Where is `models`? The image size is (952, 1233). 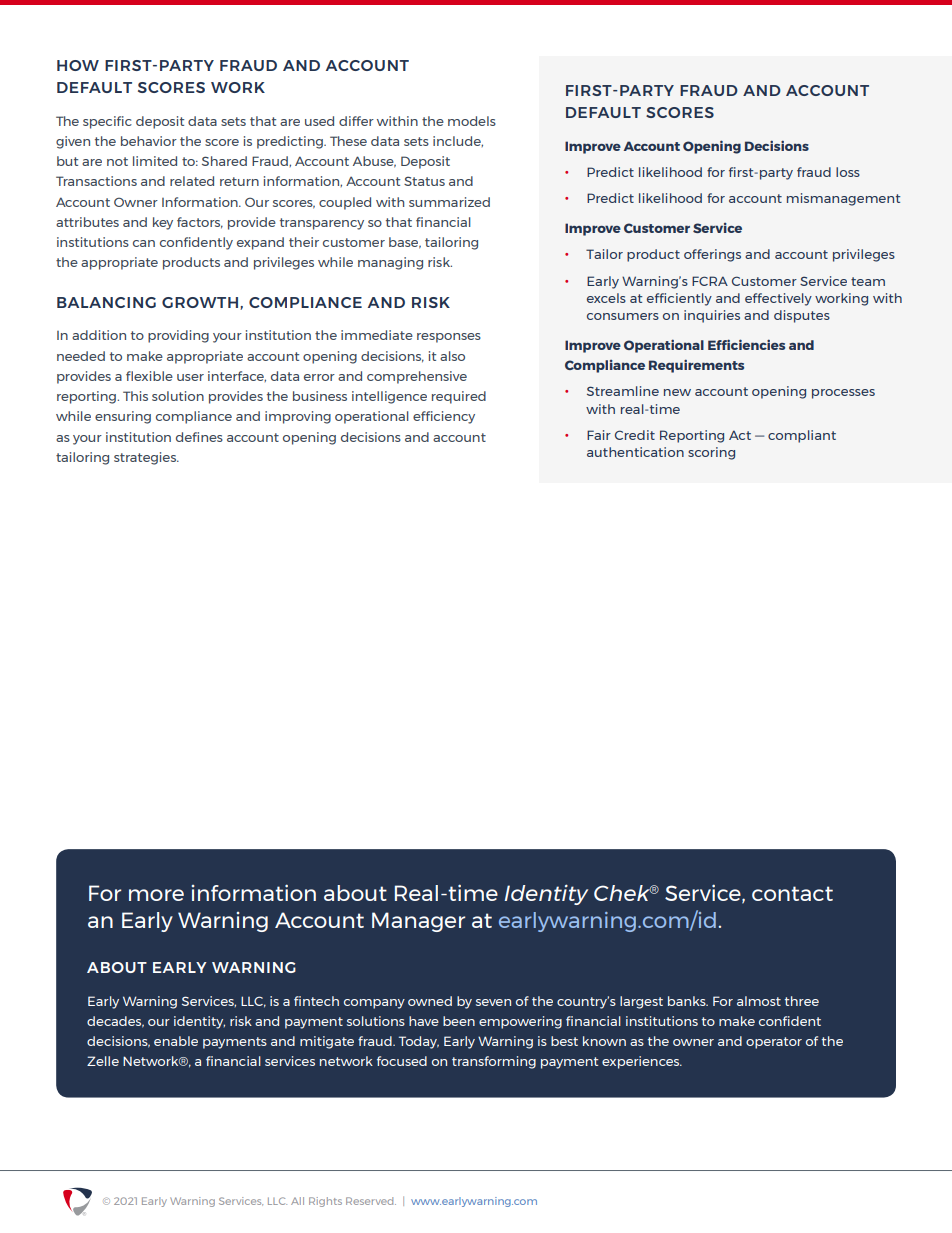
models is located at coordinates (472, 121).
